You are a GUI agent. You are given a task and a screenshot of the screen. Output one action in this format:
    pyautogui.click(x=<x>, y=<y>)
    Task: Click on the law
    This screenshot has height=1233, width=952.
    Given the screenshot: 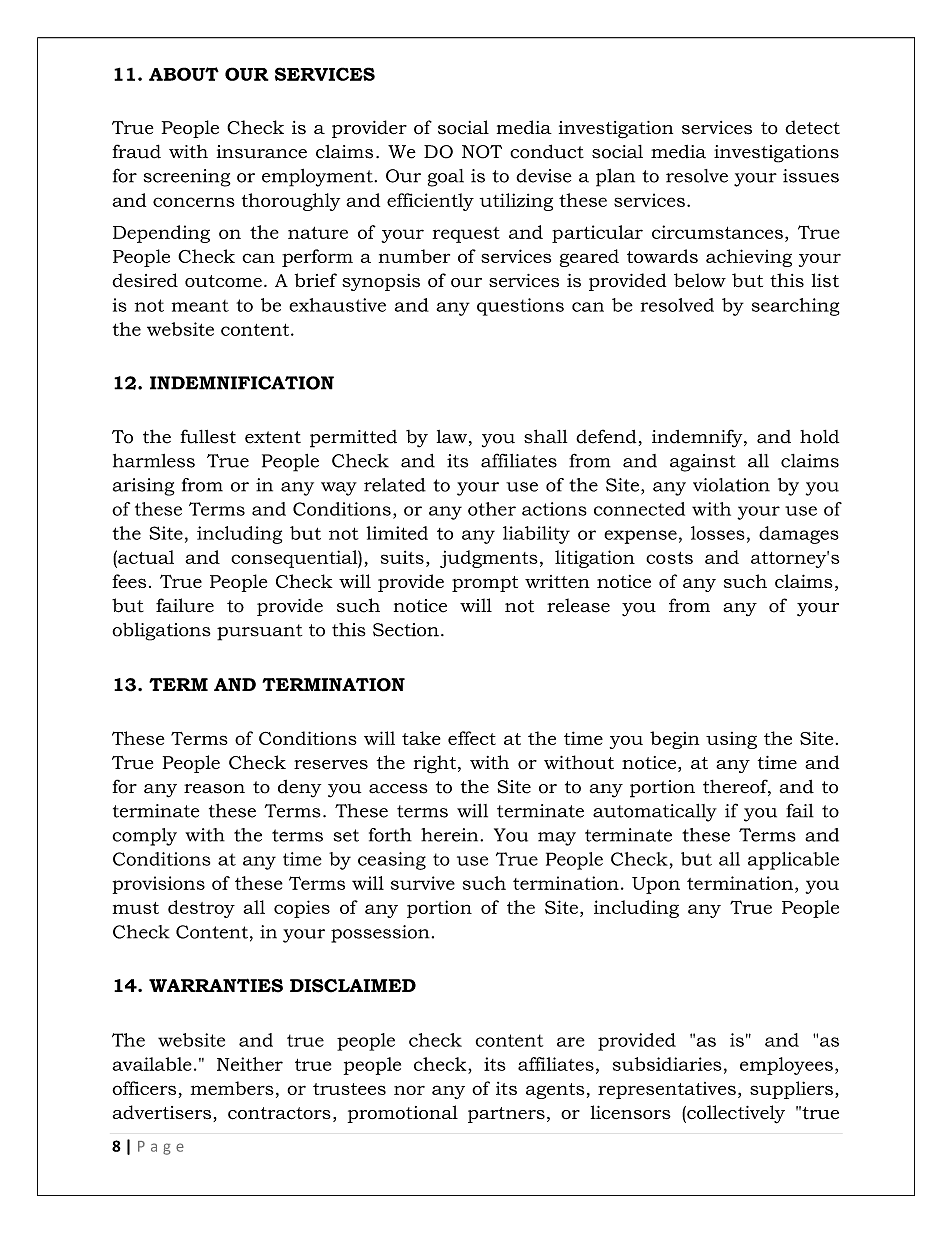 What is the action you would take?
    pyautogui.click(x=452, y=437)
